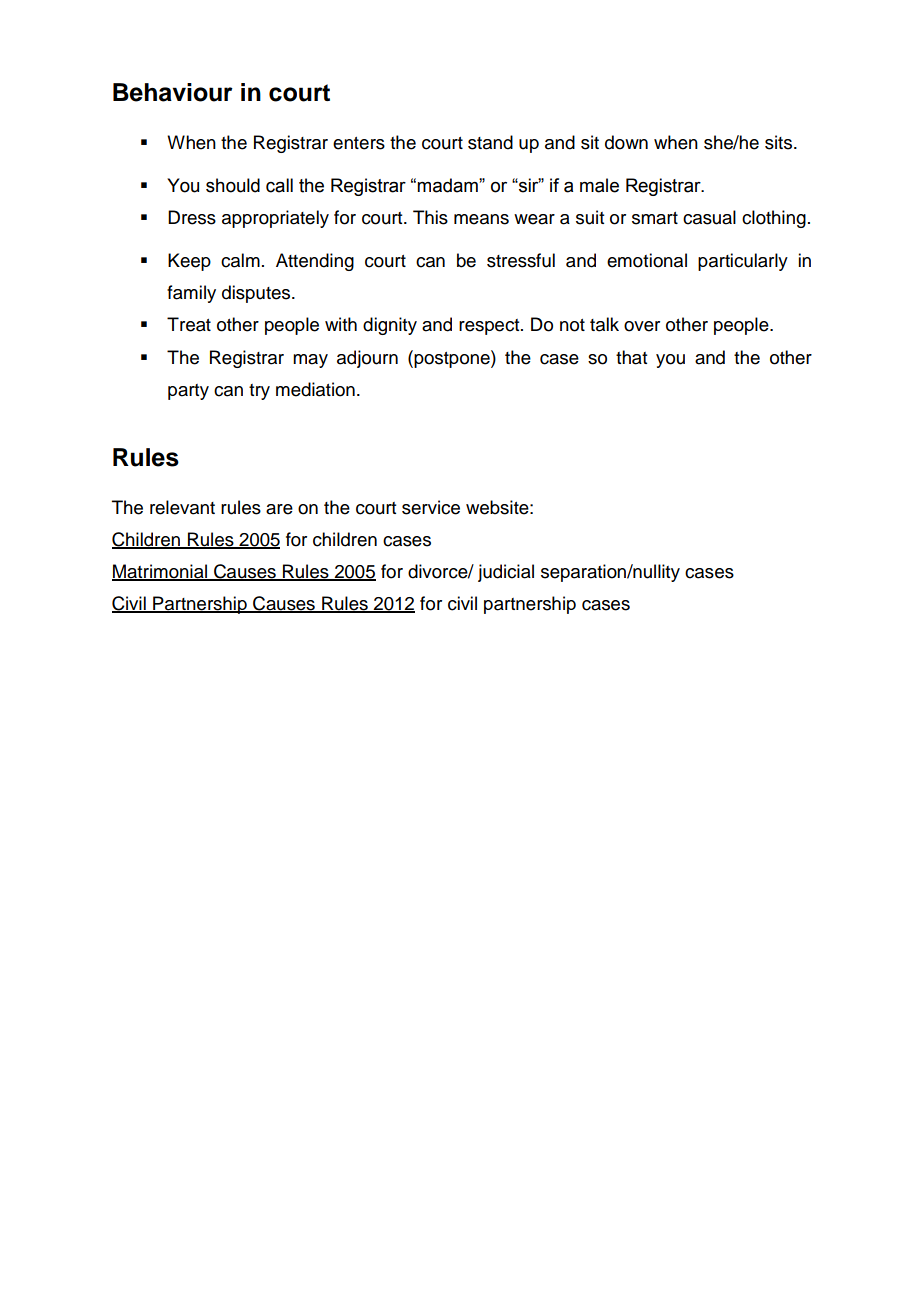  Describe the element at coordinates (521, 260) in the document. I see `stressful` at that location.
